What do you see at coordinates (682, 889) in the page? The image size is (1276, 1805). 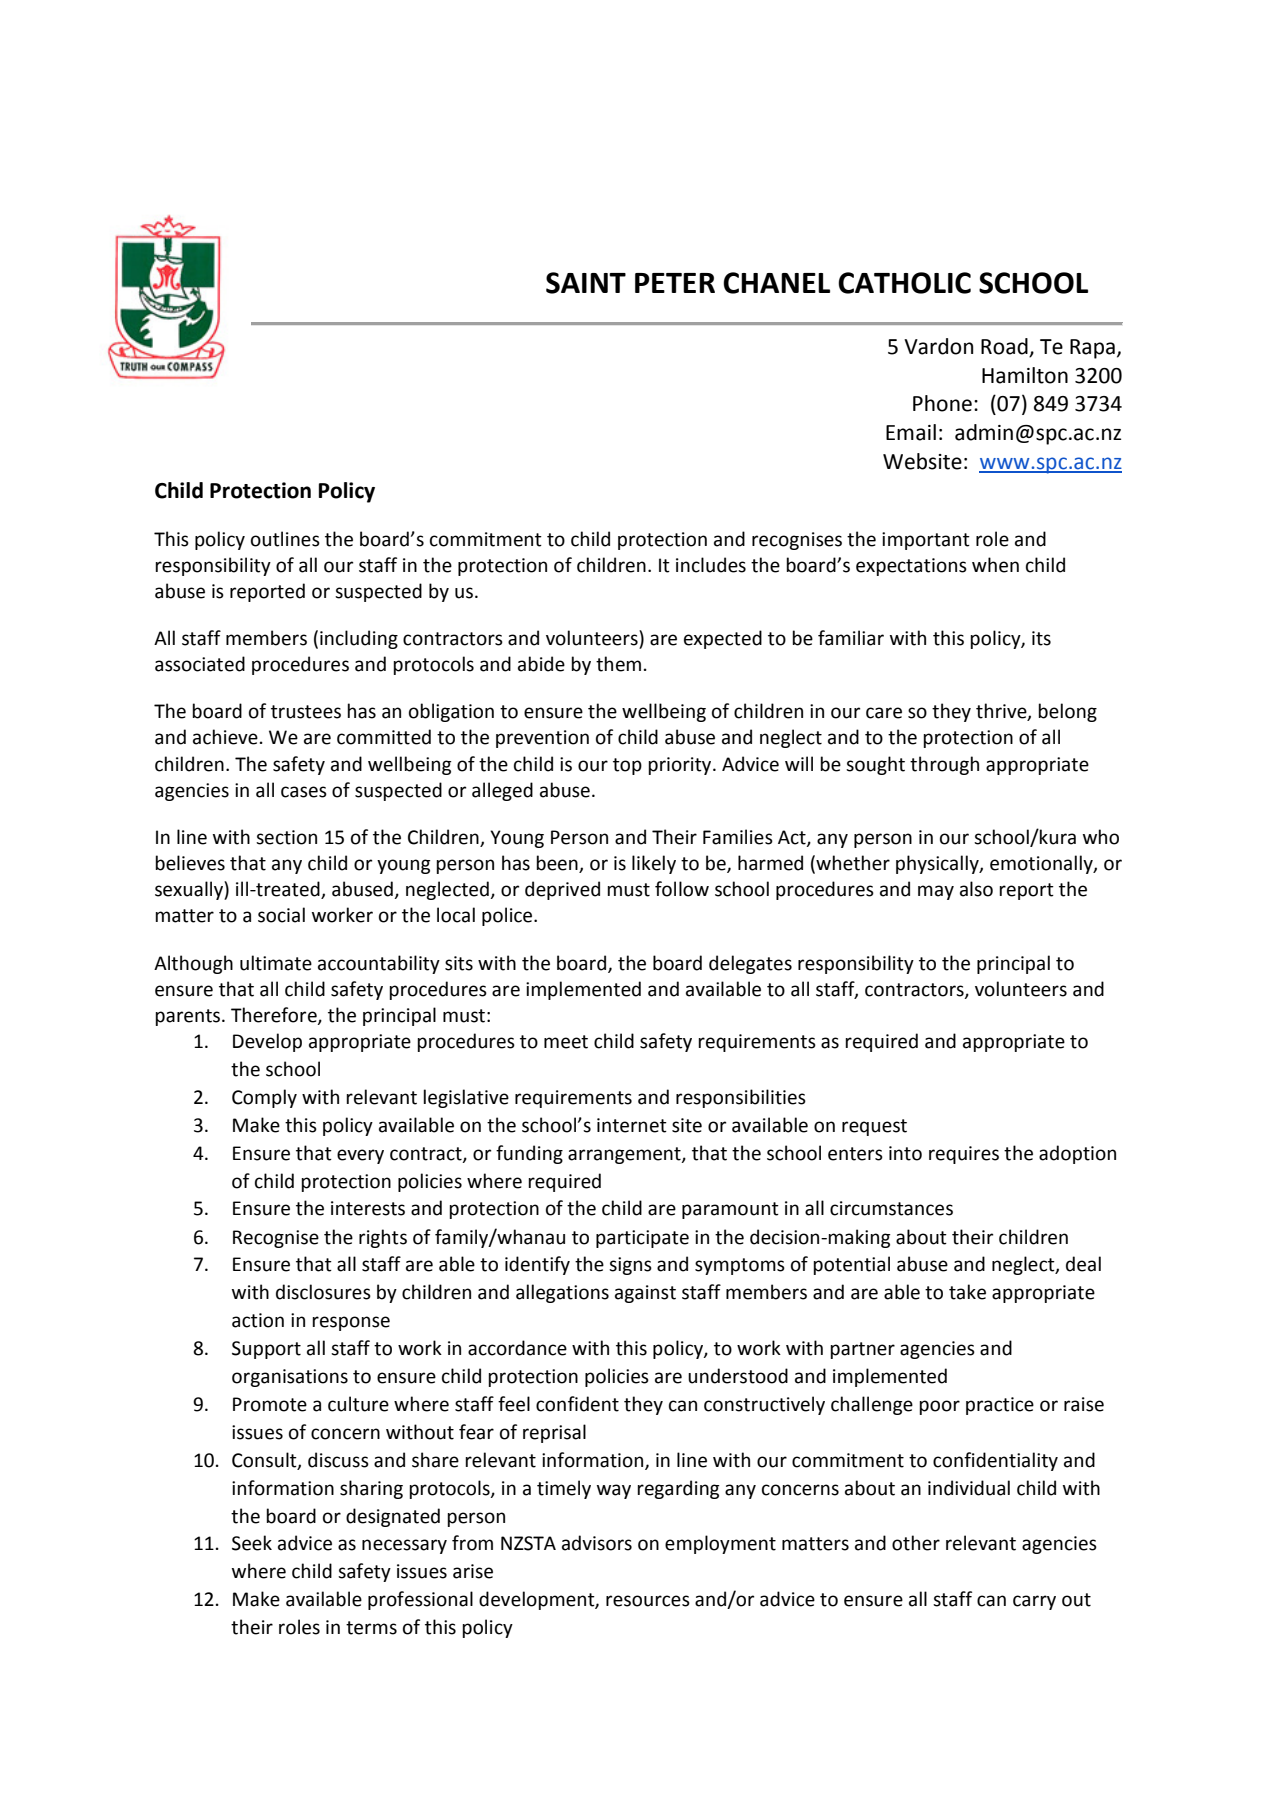 I see `follow` at bounding box center [682, 889].
